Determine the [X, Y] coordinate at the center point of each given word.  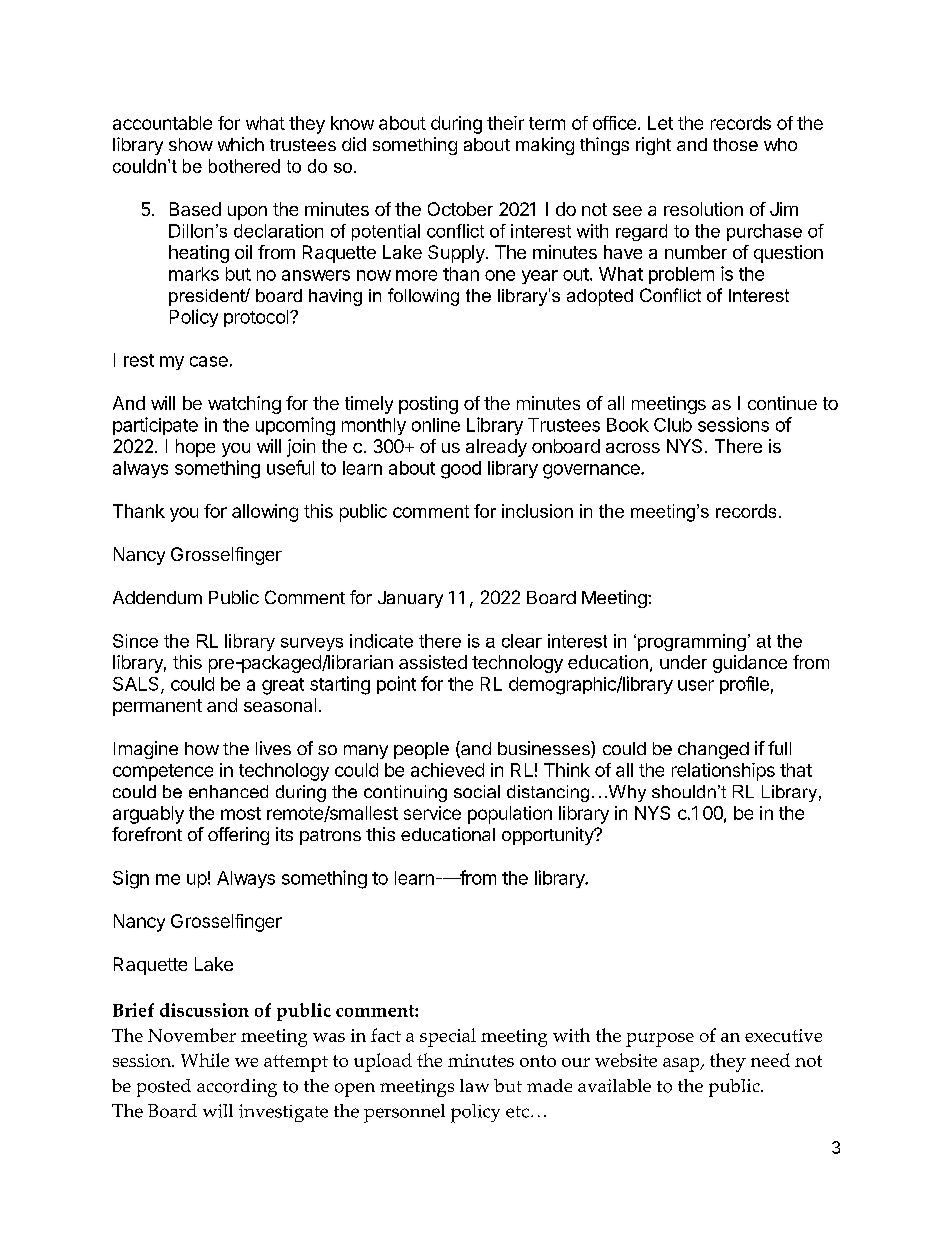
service [432, 813]
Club [673, 425]
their [505, 123]
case [209, 361]
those [735, 144]
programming [692, 642]
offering [238, 836]
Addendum [157, 597]
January [410, 599]
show [191, 144]
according [237, 1088]
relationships [723, 772]
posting [428, 405]
